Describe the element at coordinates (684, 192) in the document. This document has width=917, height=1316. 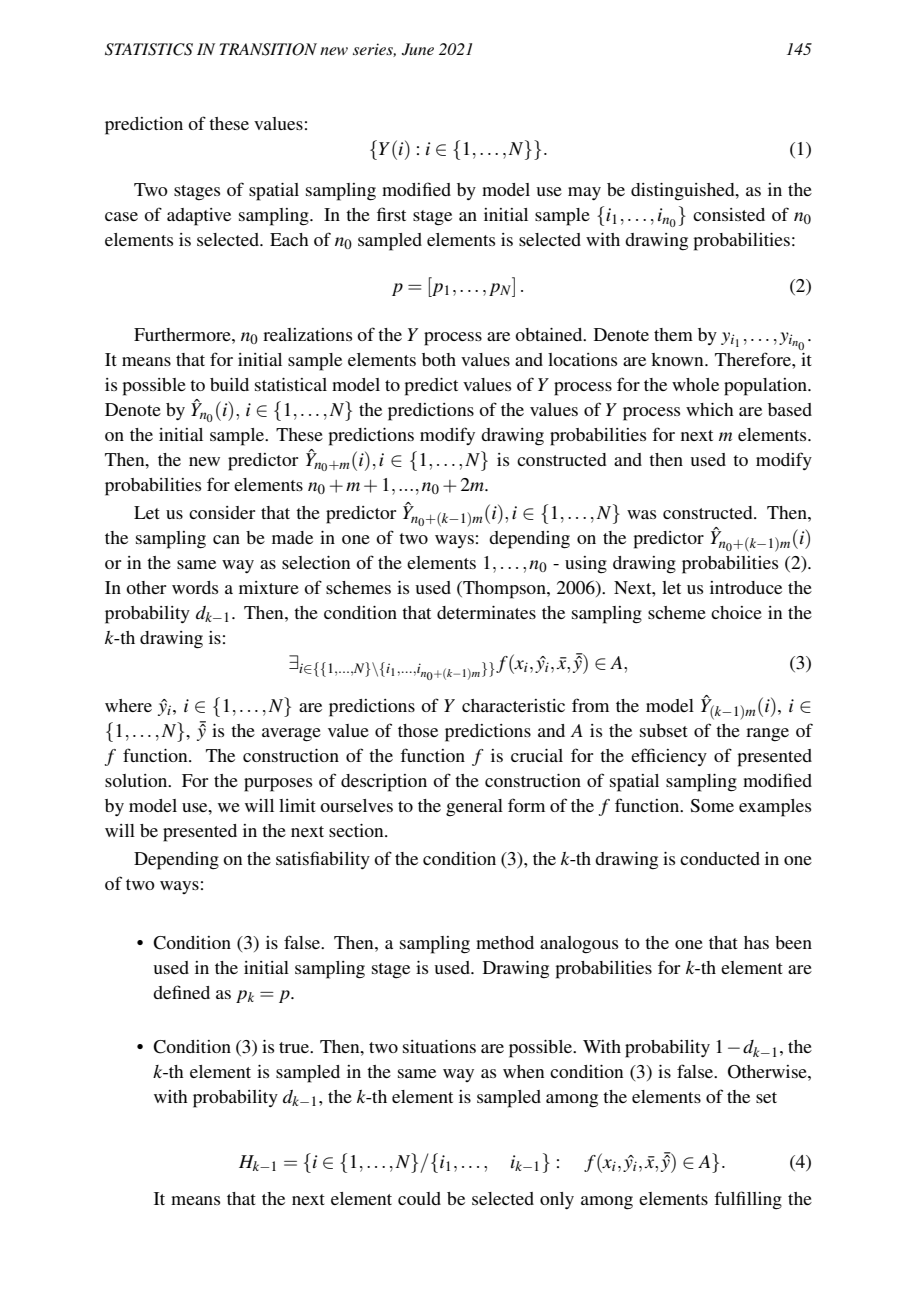
I see `distinguished` at that location.
